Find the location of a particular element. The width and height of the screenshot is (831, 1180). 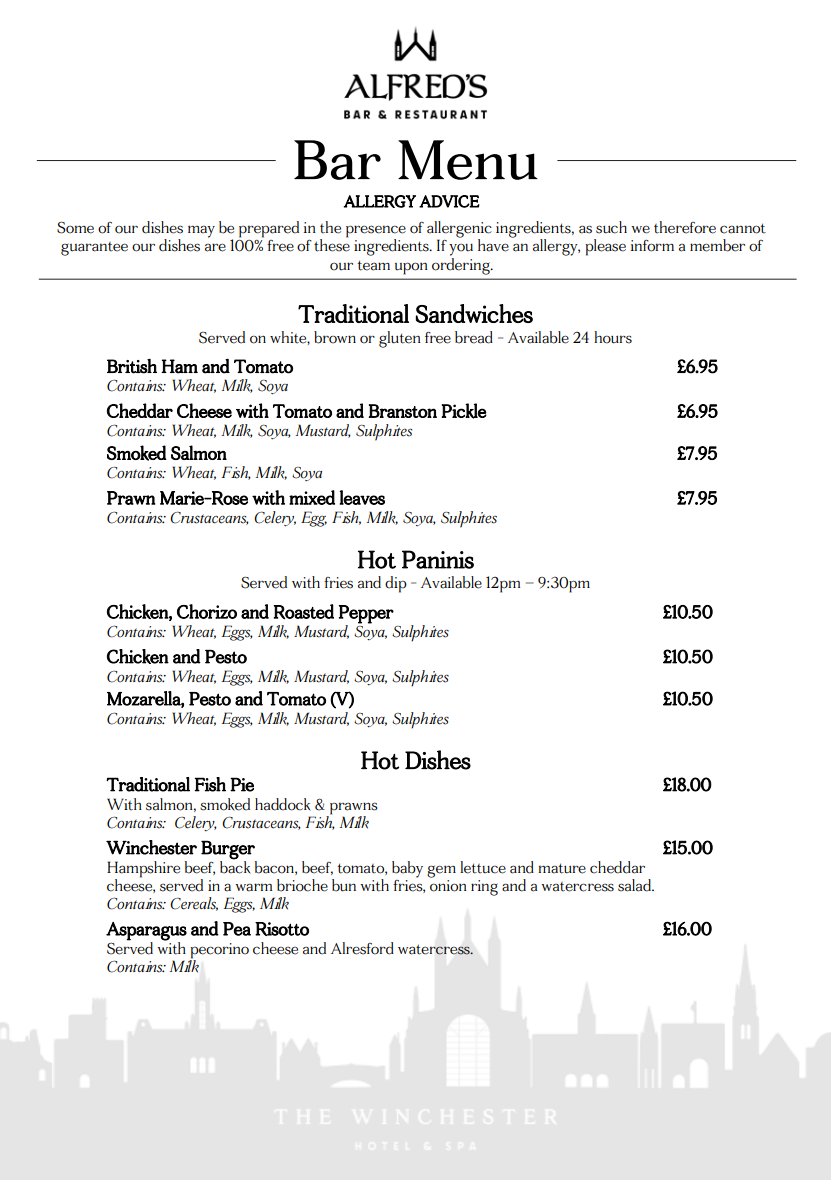

bun is located at coordinates (344, 885).
